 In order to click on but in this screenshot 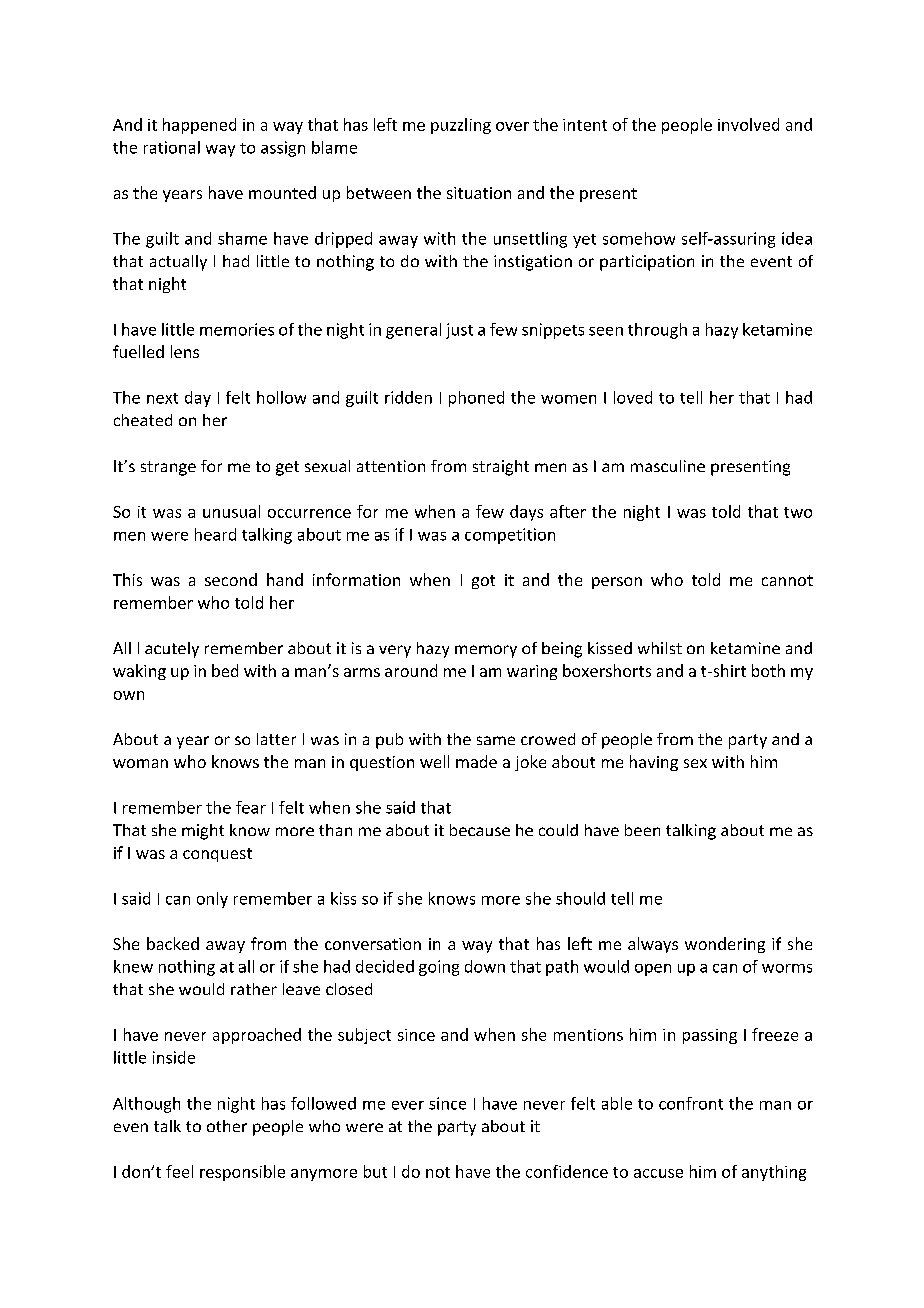, I will do `click(375, 1171)`.
